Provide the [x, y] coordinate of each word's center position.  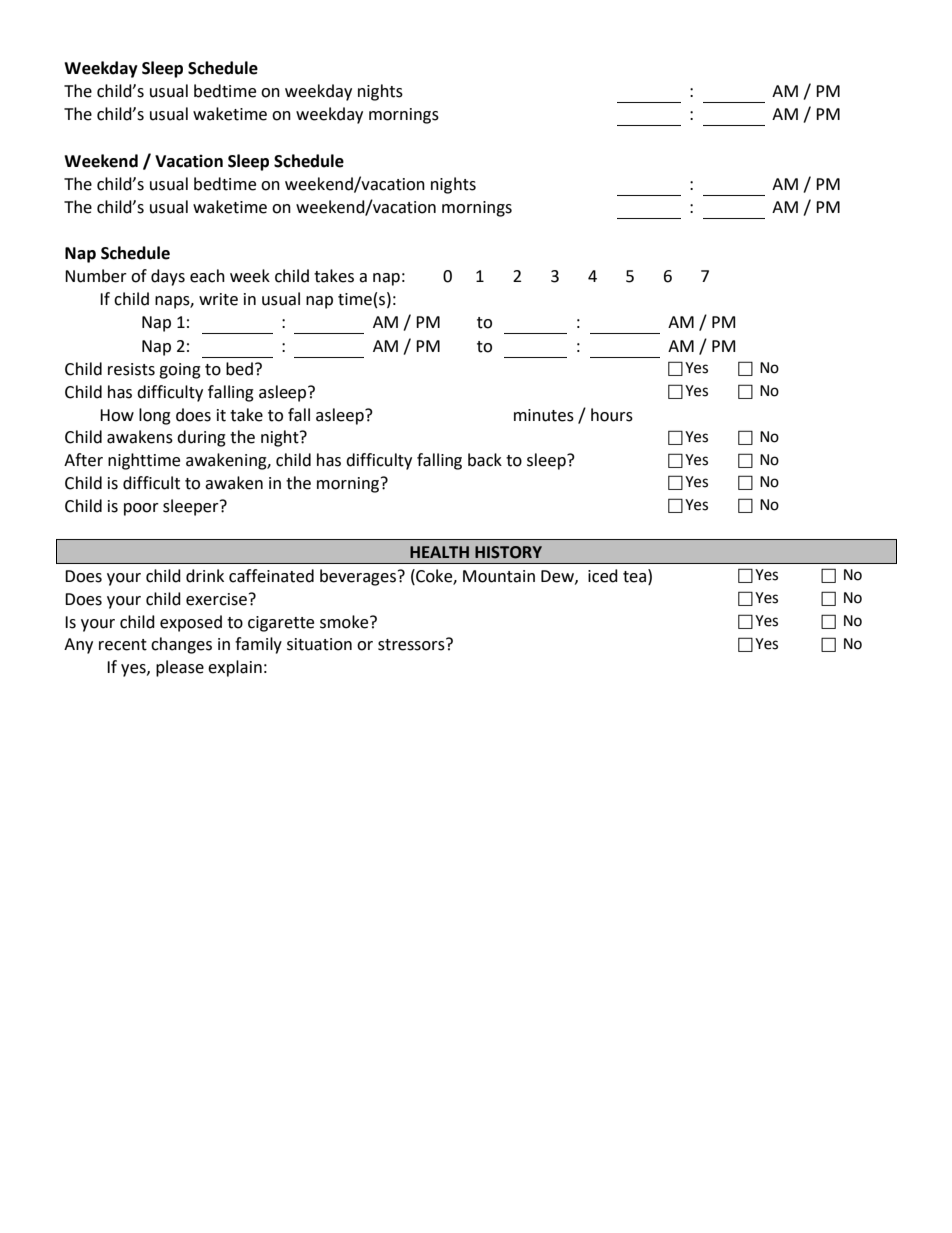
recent [123, 645]
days [168, 277]
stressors [412, 644]
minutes [544, 415]
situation [319, 644]
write [218, 299]
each [207, 276]
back [485, 460]
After [83, 460]
